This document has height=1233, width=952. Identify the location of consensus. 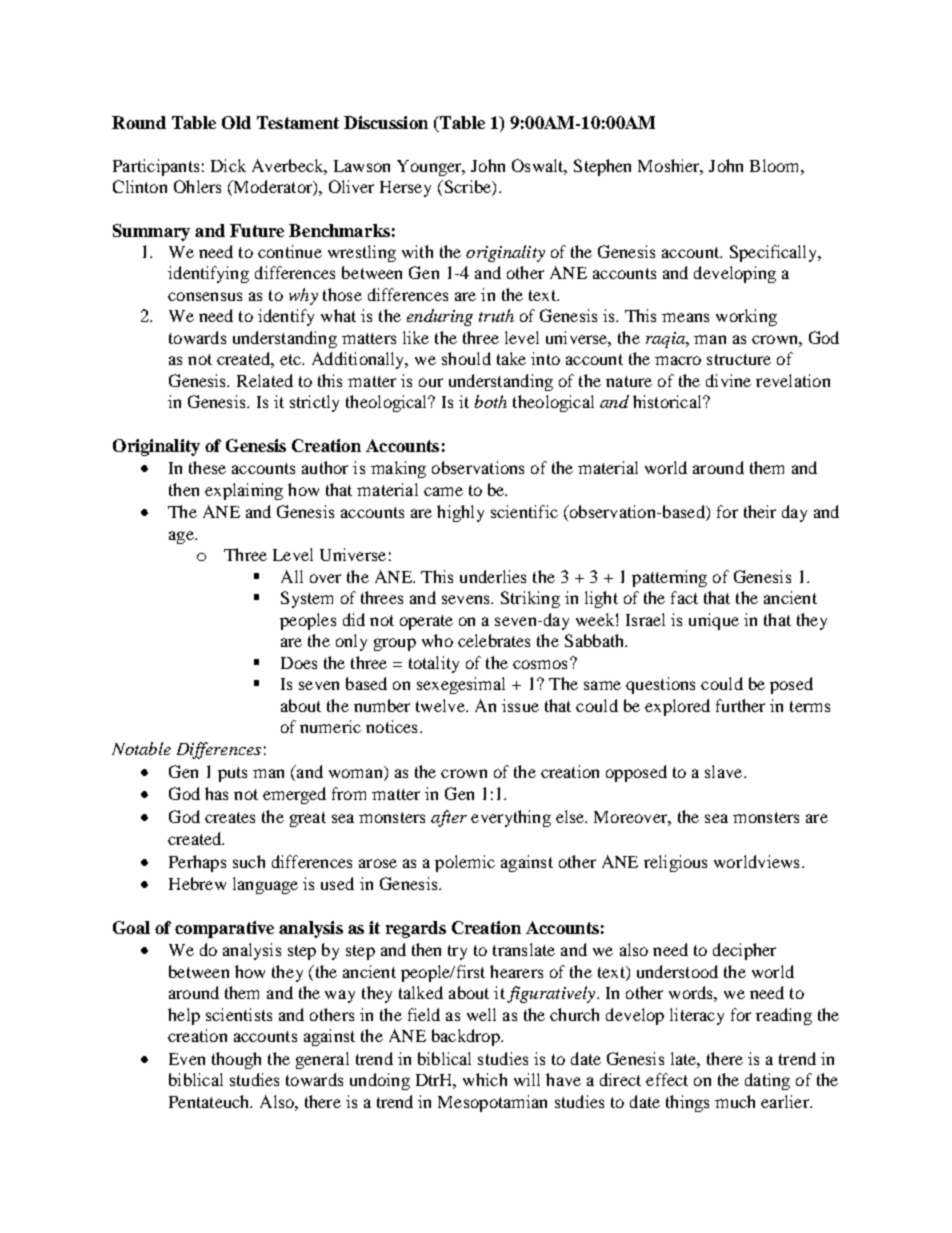
(205, 296).
